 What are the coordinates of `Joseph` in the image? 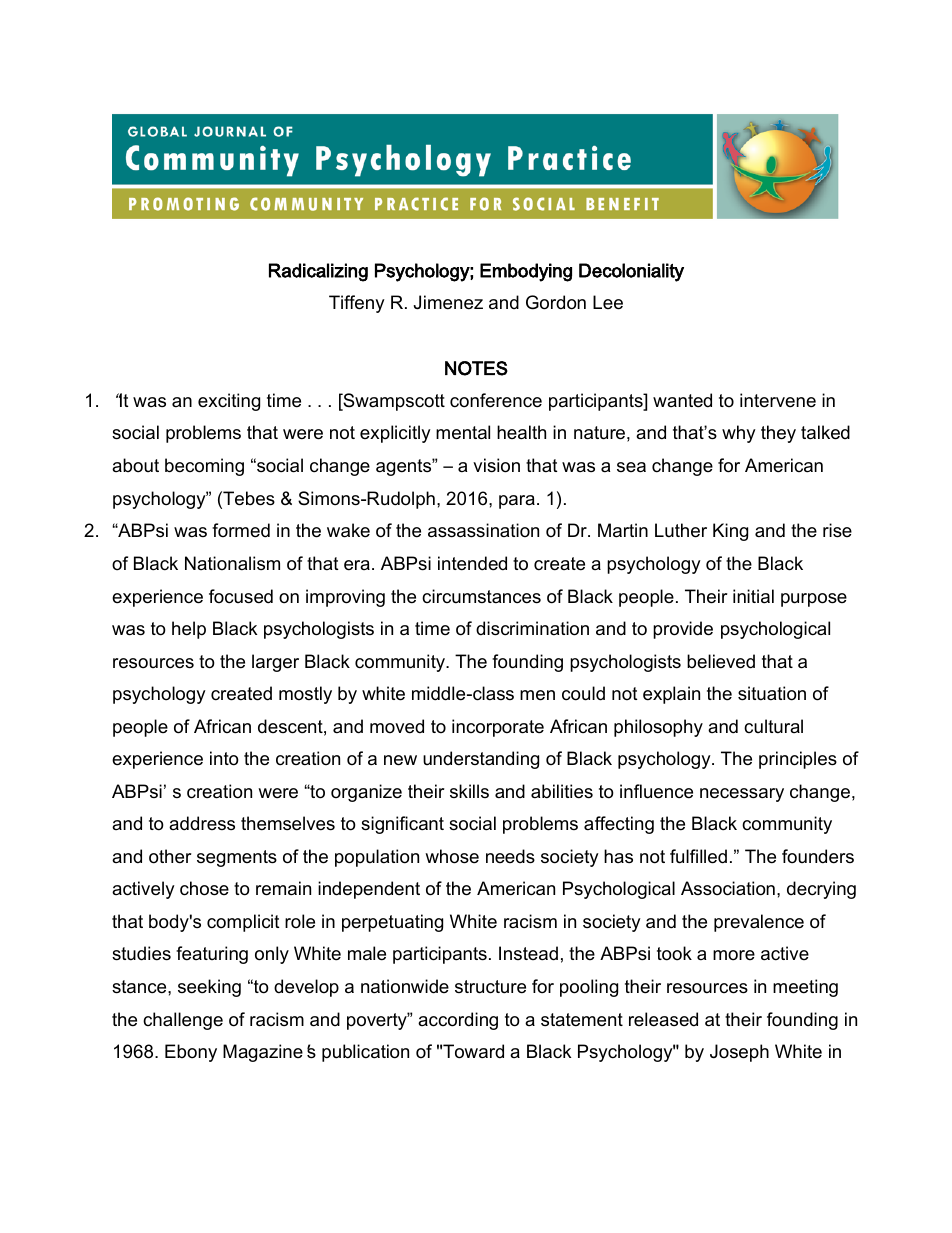 It's located at (739, 1053).
